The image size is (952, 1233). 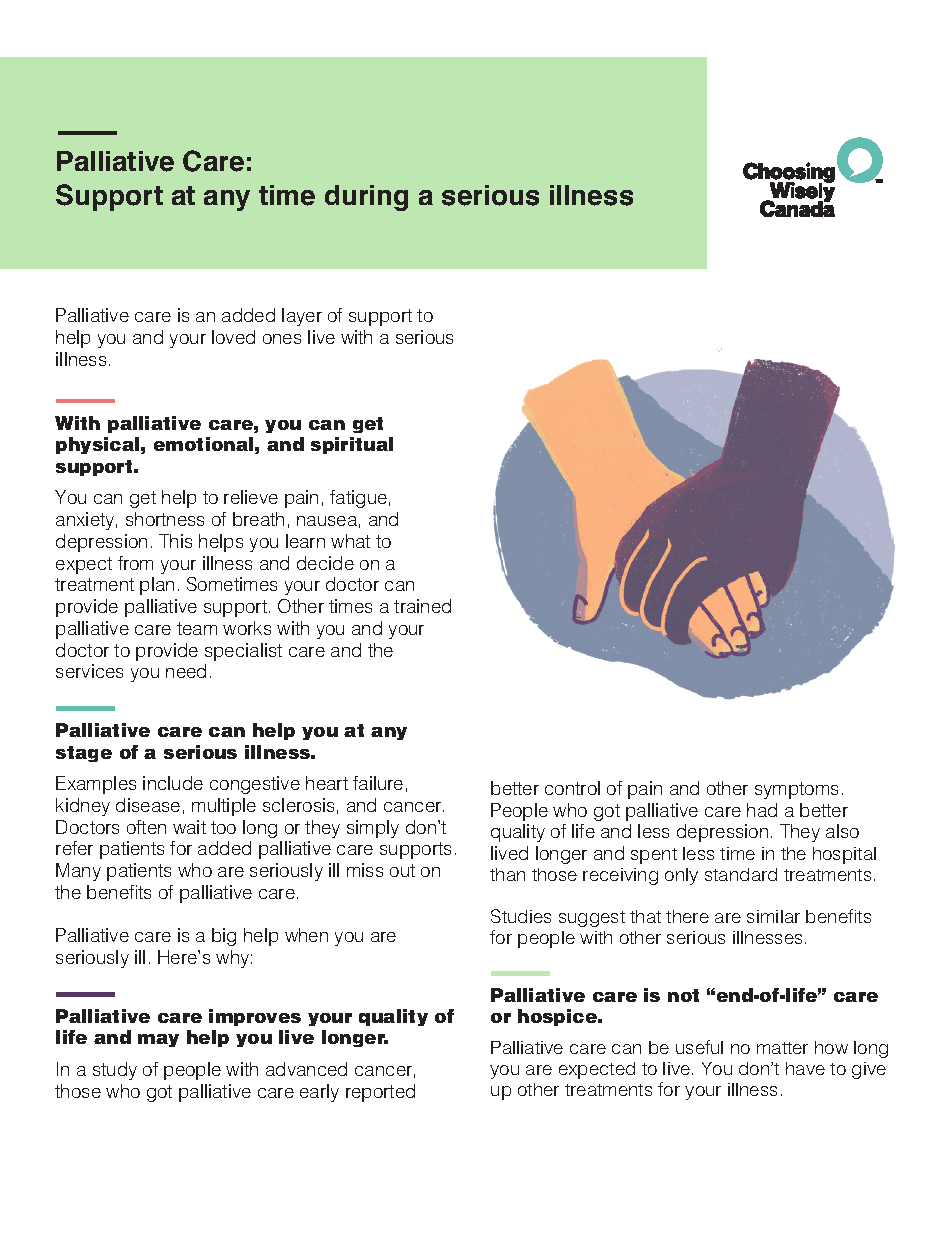 What do you see at coordinates (302, 317) in the page?
I see `layer` at bounding box center [302, 317].
